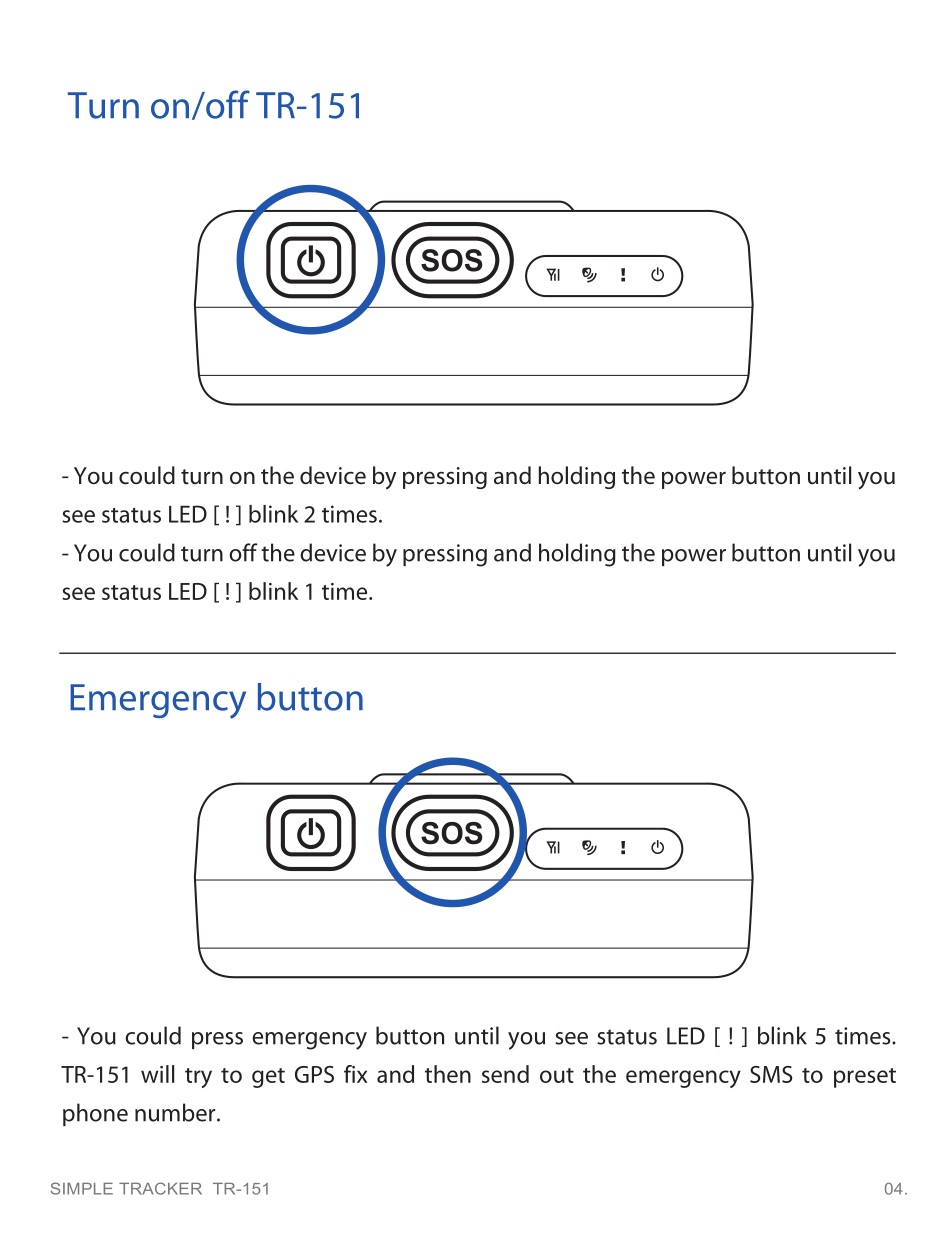 The width and height of the screenshot is (952, 1233). What do you see at coordinates (95, 1114) in the screenshot?
I see `phone` at bounding box center [95, 1114].
